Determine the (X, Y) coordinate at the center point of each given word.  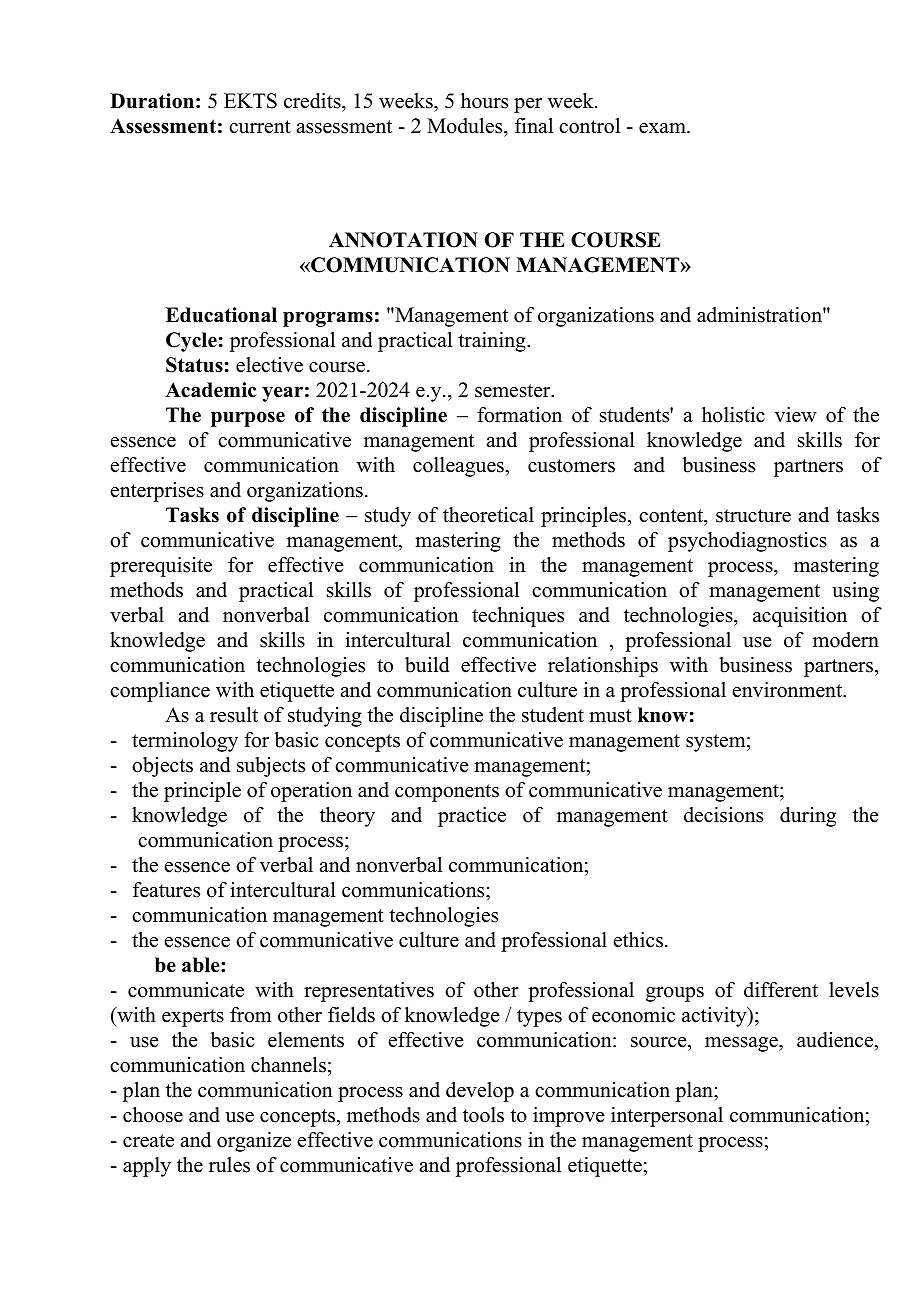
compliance (160, 692)
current (260, 127)
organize (254, 1142)
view (796, 415)
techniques (518, 617)
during (808, 817)
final (534, 125)
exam (663, 128)
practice (472, 817)
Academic (210, 390)
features (166, 890)
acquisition (800, 617)
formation (519, 415)
